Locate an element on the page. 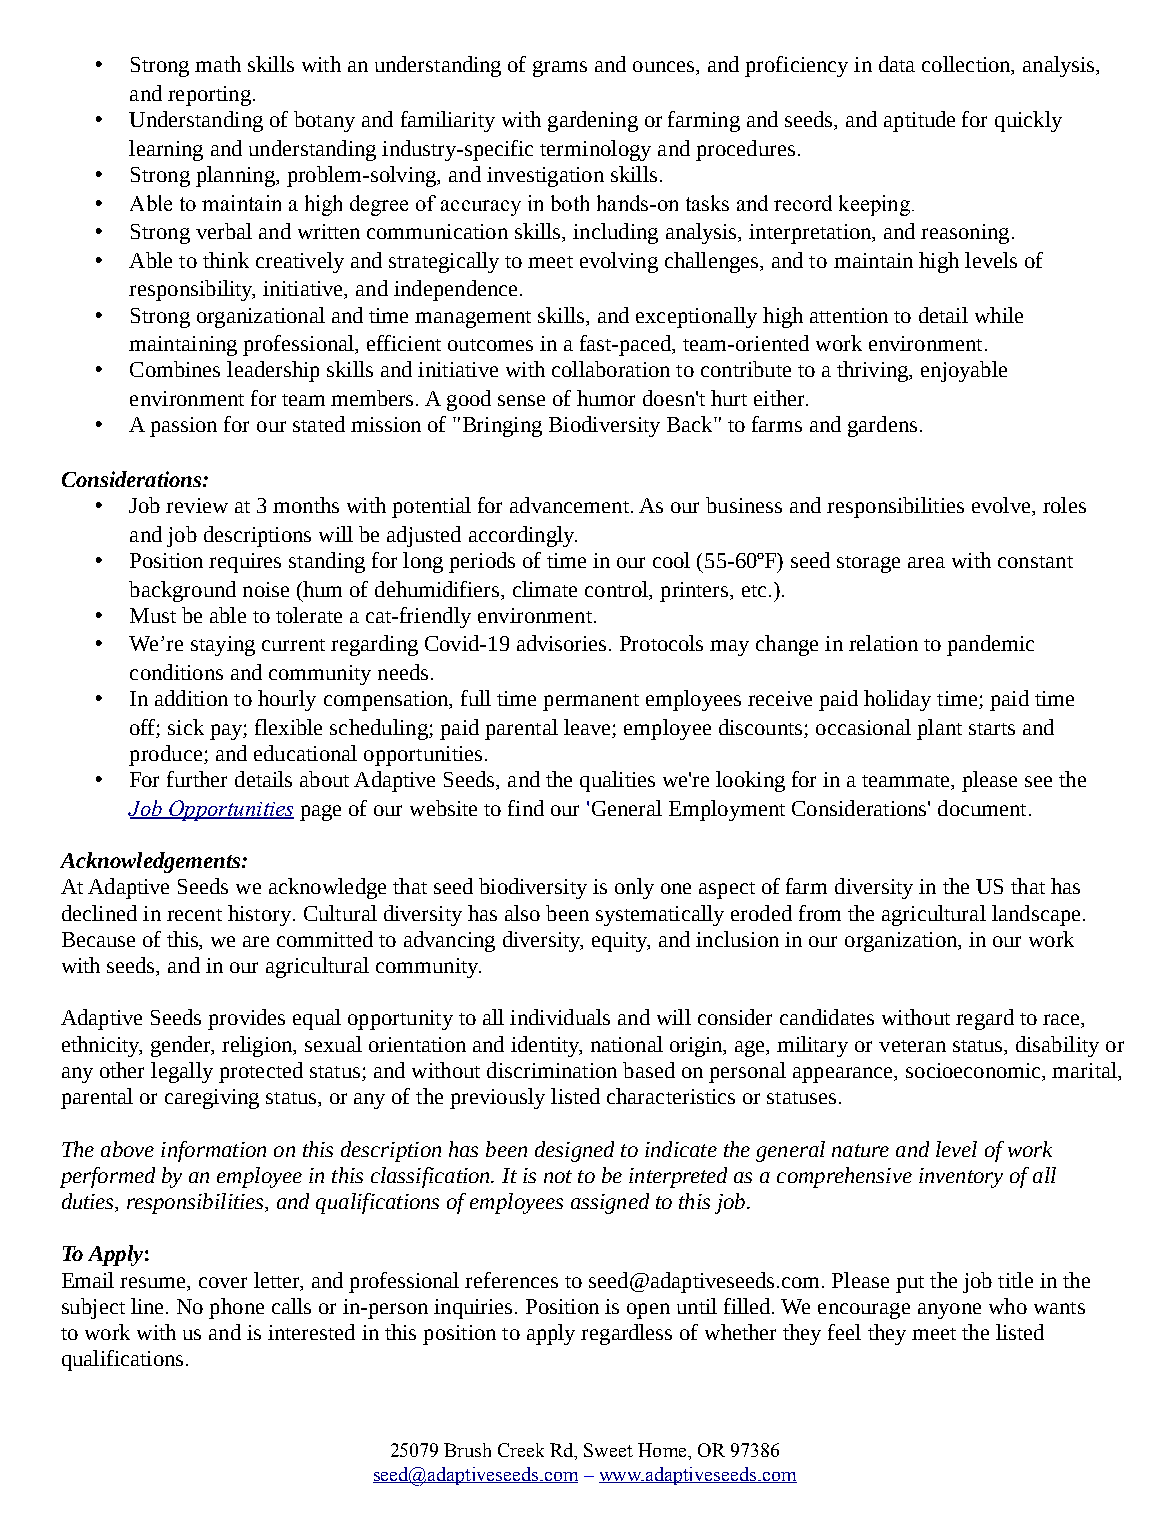 Image resolution: width=1170 pixels, height=1515 pixels. aptitude is located at coordinates (919, 121).
